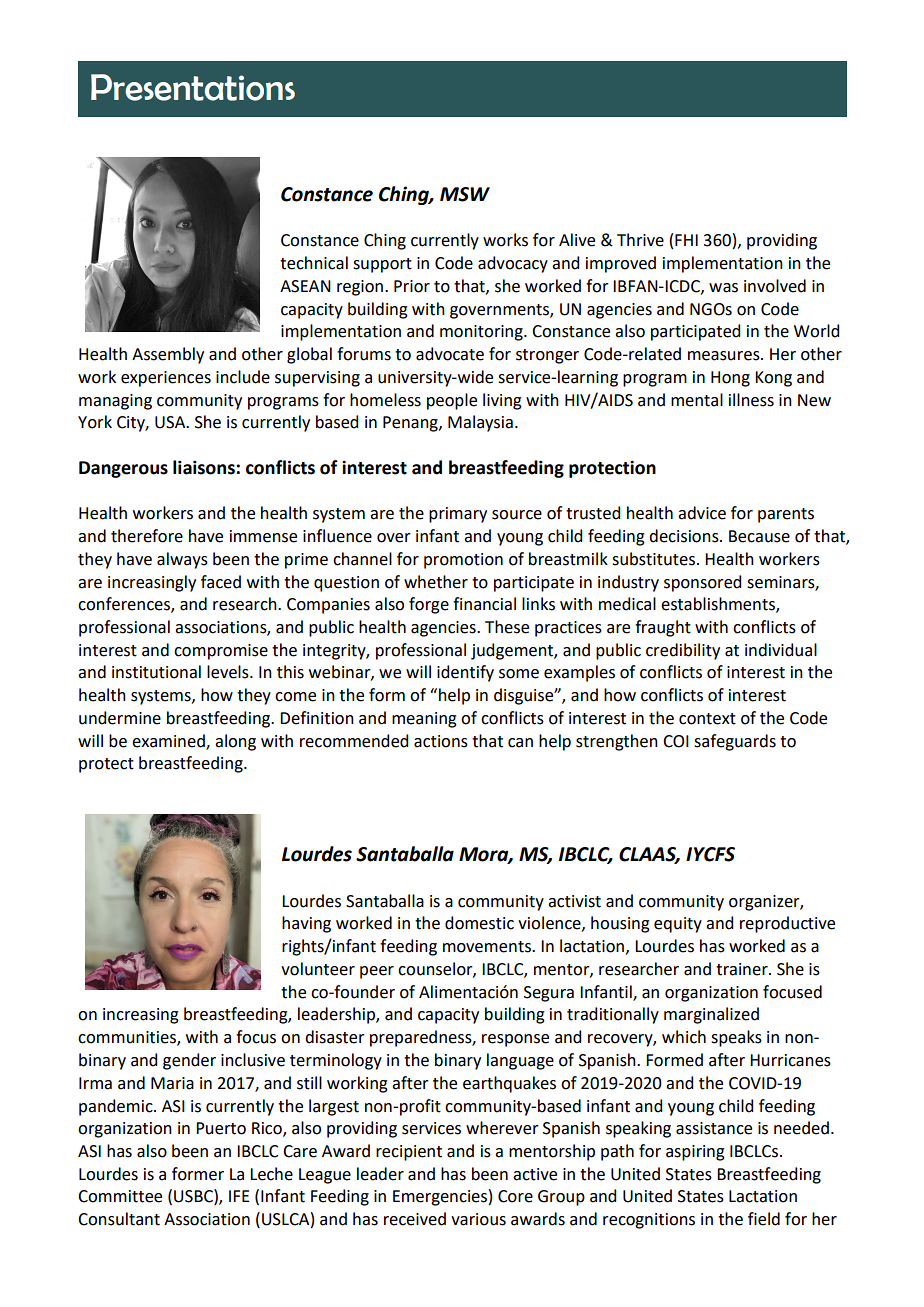 Image resolution: width=924 pixels, height=1307 pixels. What do you see at coordinates (239, 1196) in the page?
I see `IFE` at bounding box center [239, 1196].
